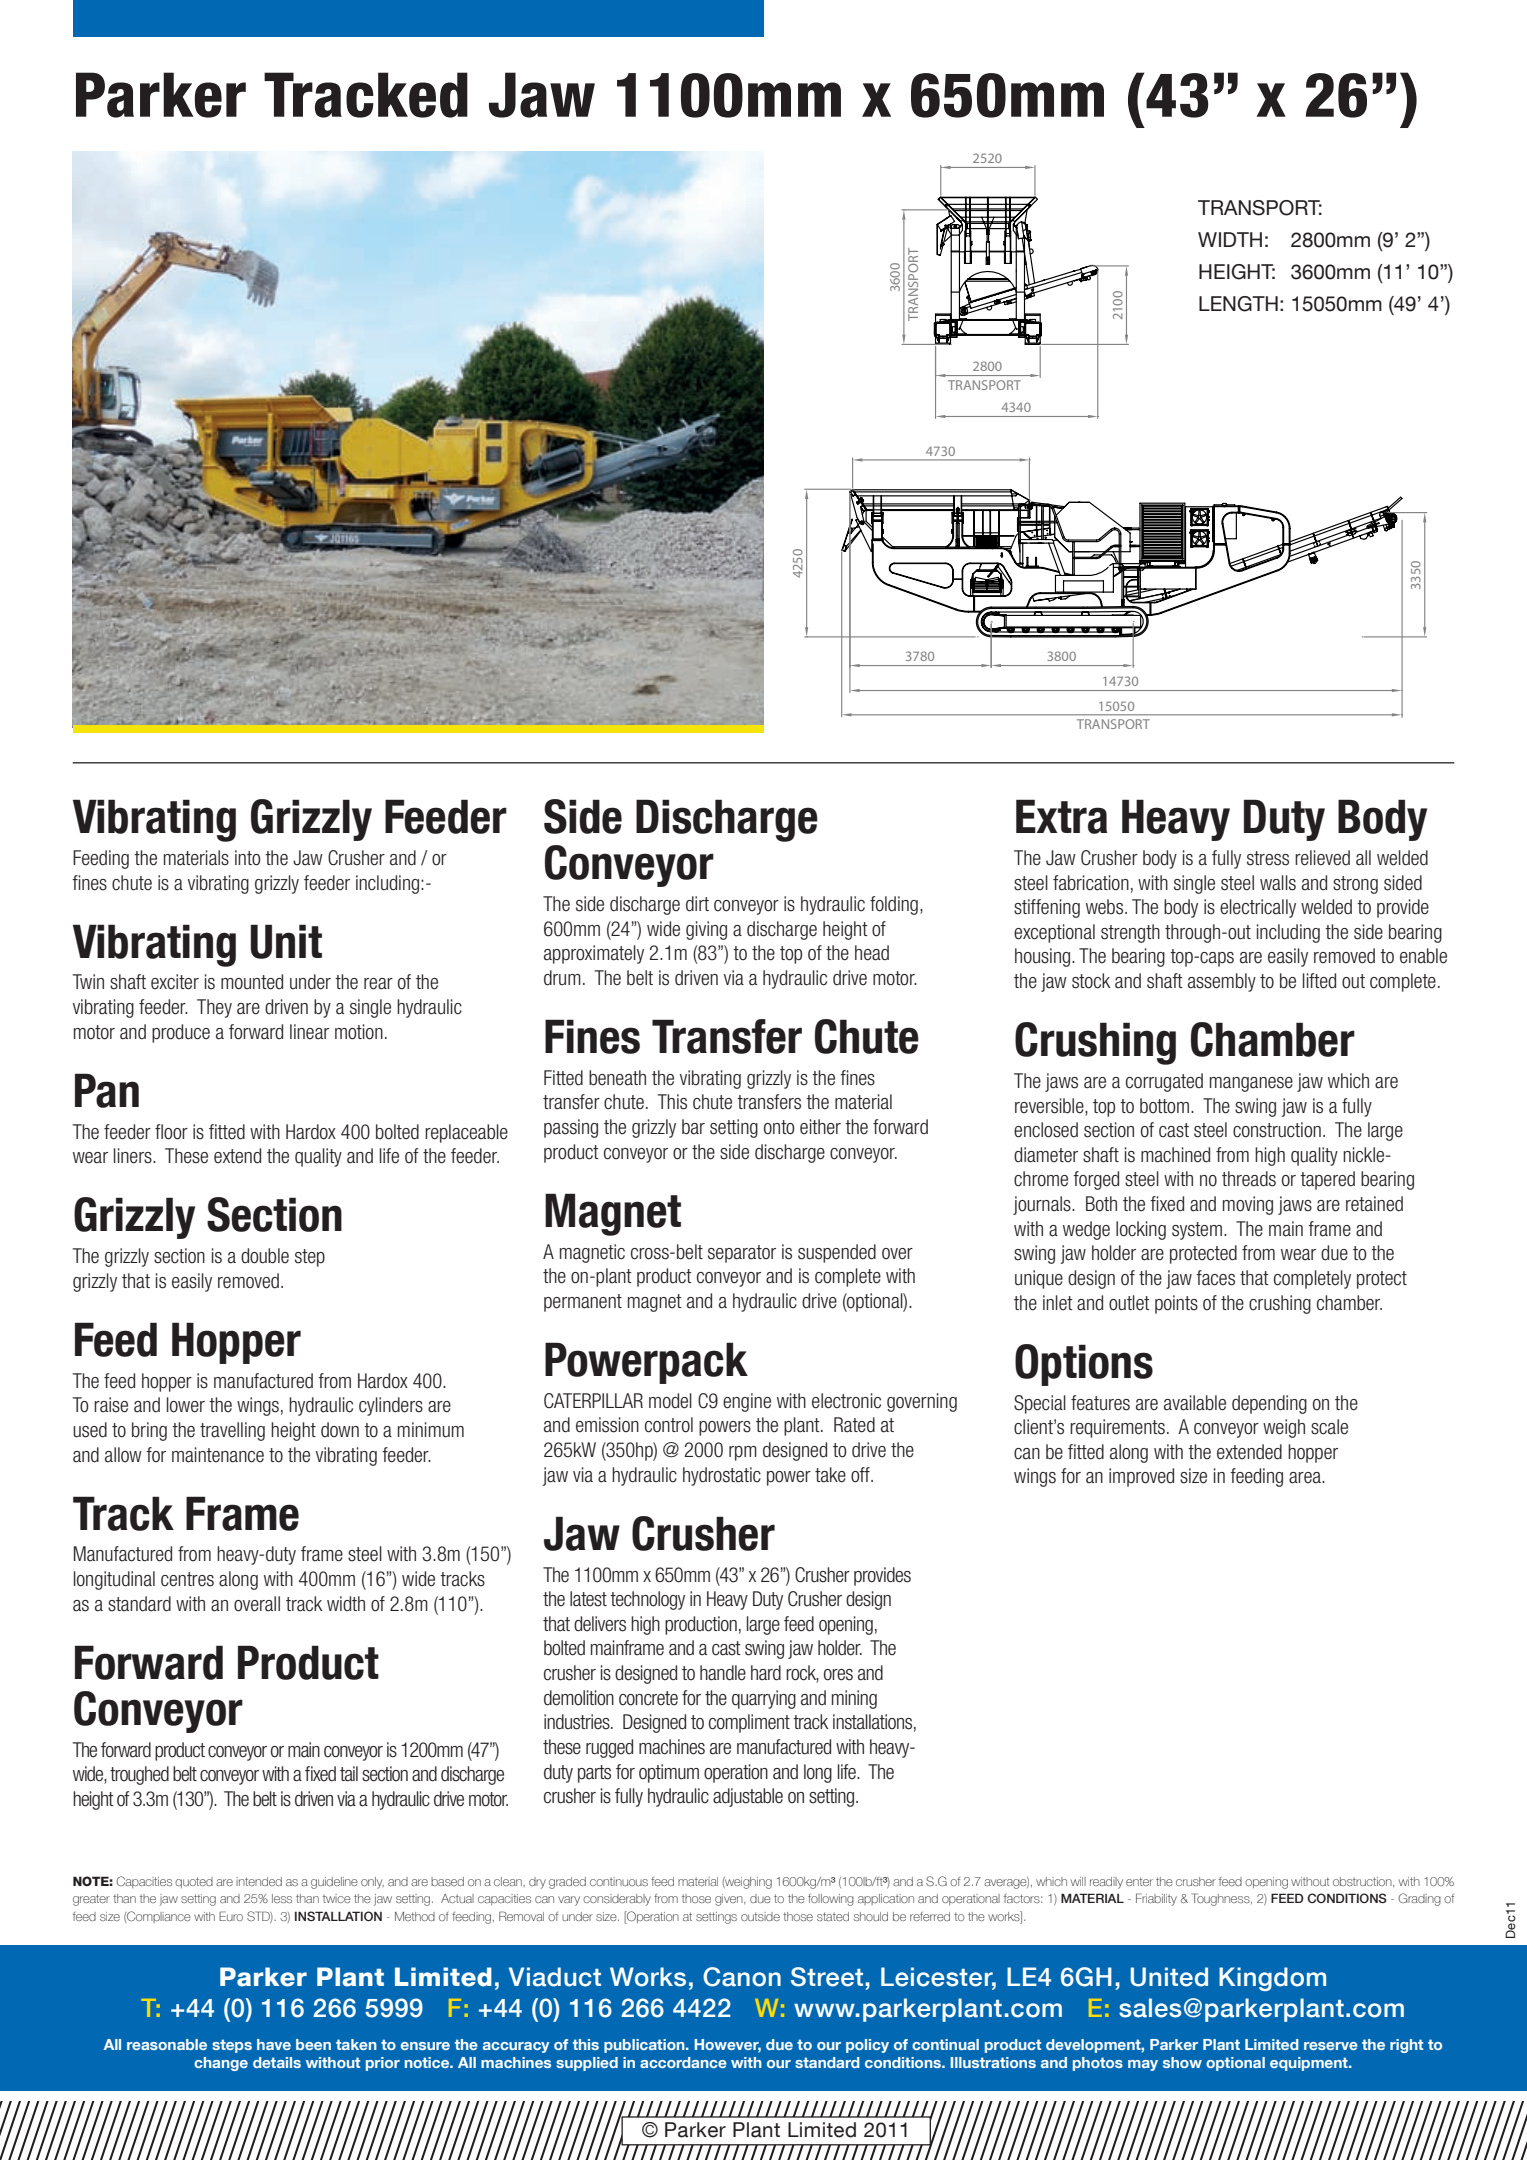 Image resolution: width=1527 pixels, height=2160 pixels. What do you see at coordinates (1306, 1478) in the document?
I see `area` at bounding box center [1306, 1478].
